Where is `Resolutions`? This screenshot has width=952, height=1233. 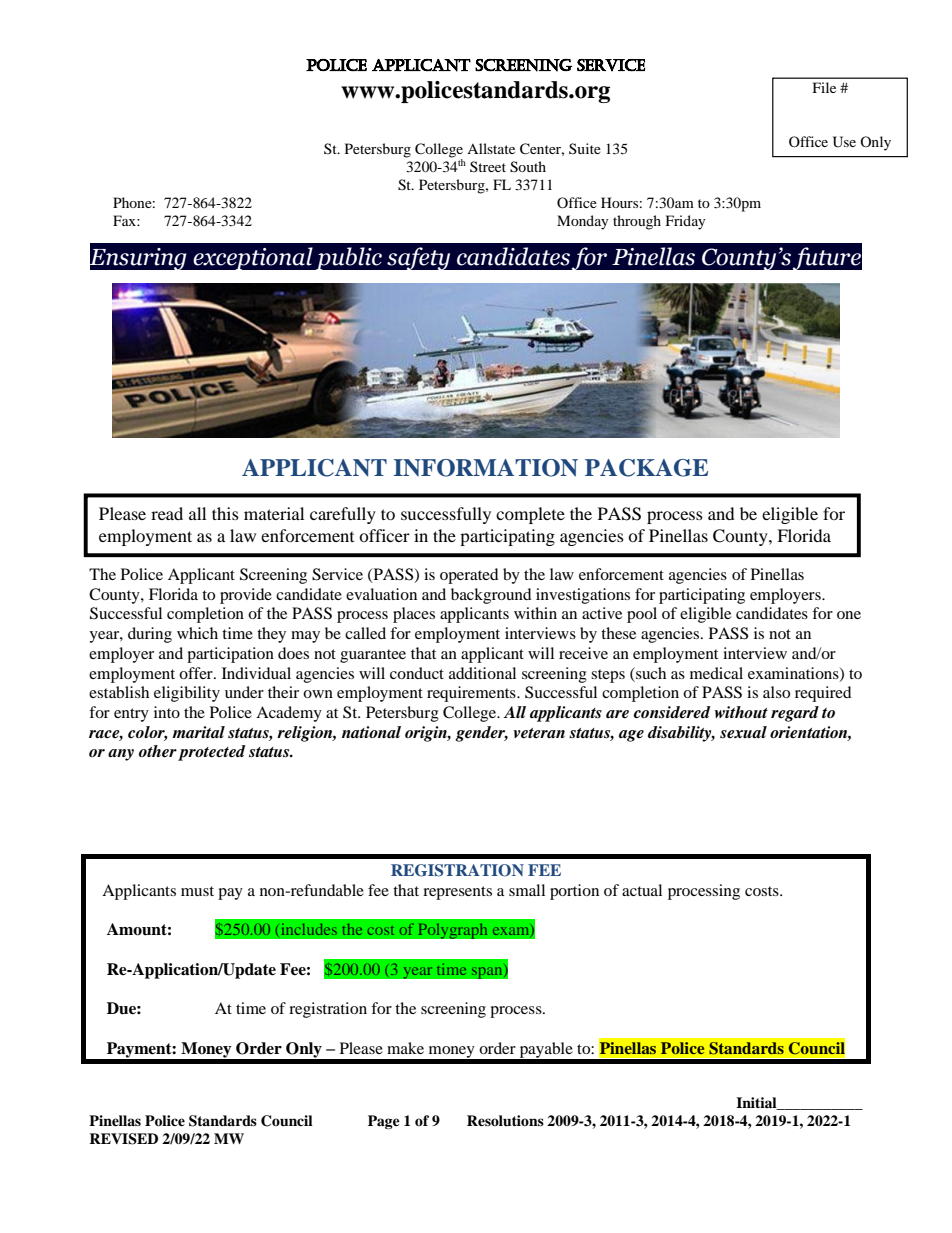
Resolutions is located at coordinates (505, 1120).
